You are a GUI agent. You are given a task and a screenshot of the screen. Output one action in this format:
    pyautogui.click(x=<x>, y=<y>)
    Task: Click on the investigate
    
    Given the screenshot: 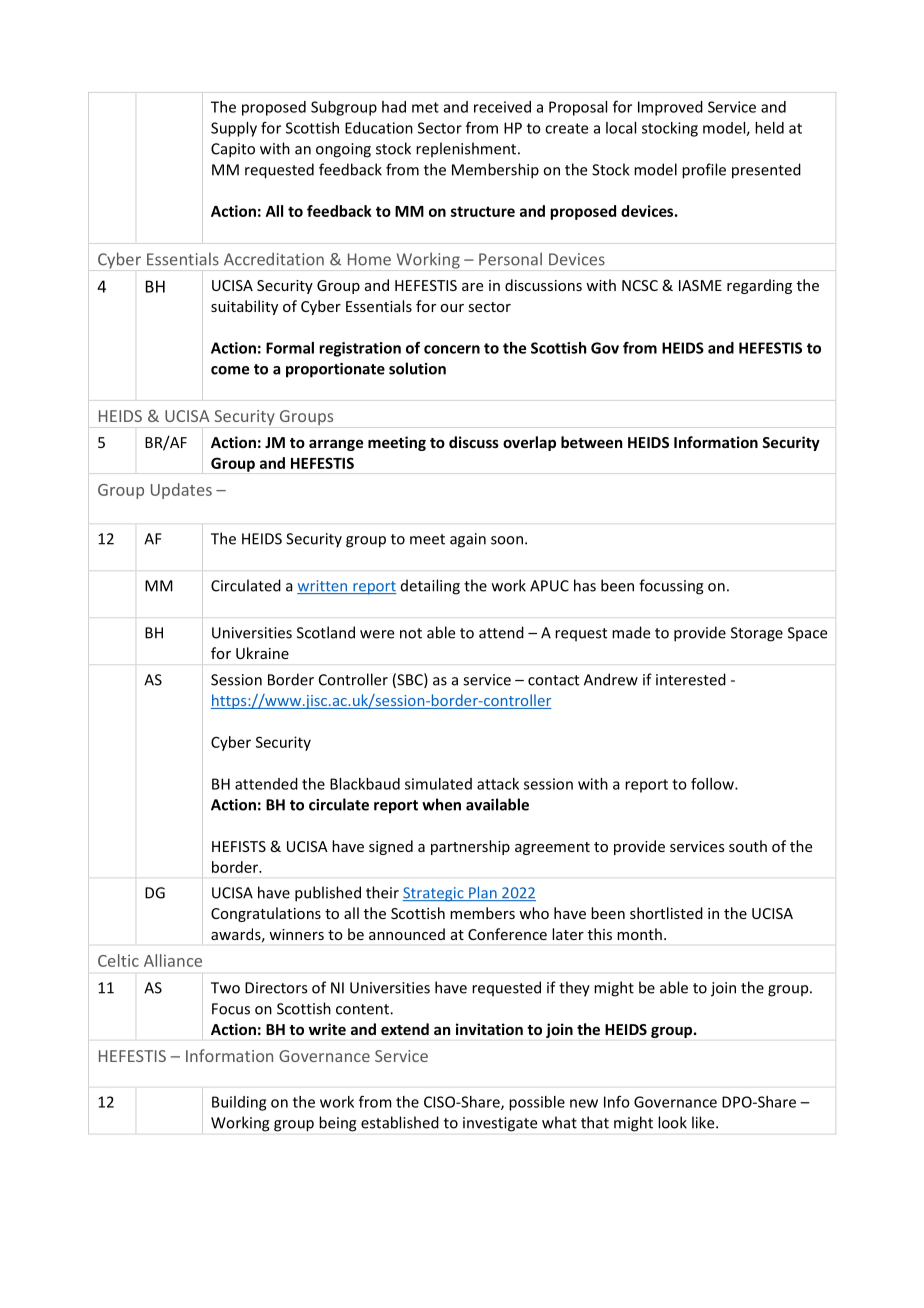 What is the action you would take?
    pyautogui.click(x=500, y=1124)
